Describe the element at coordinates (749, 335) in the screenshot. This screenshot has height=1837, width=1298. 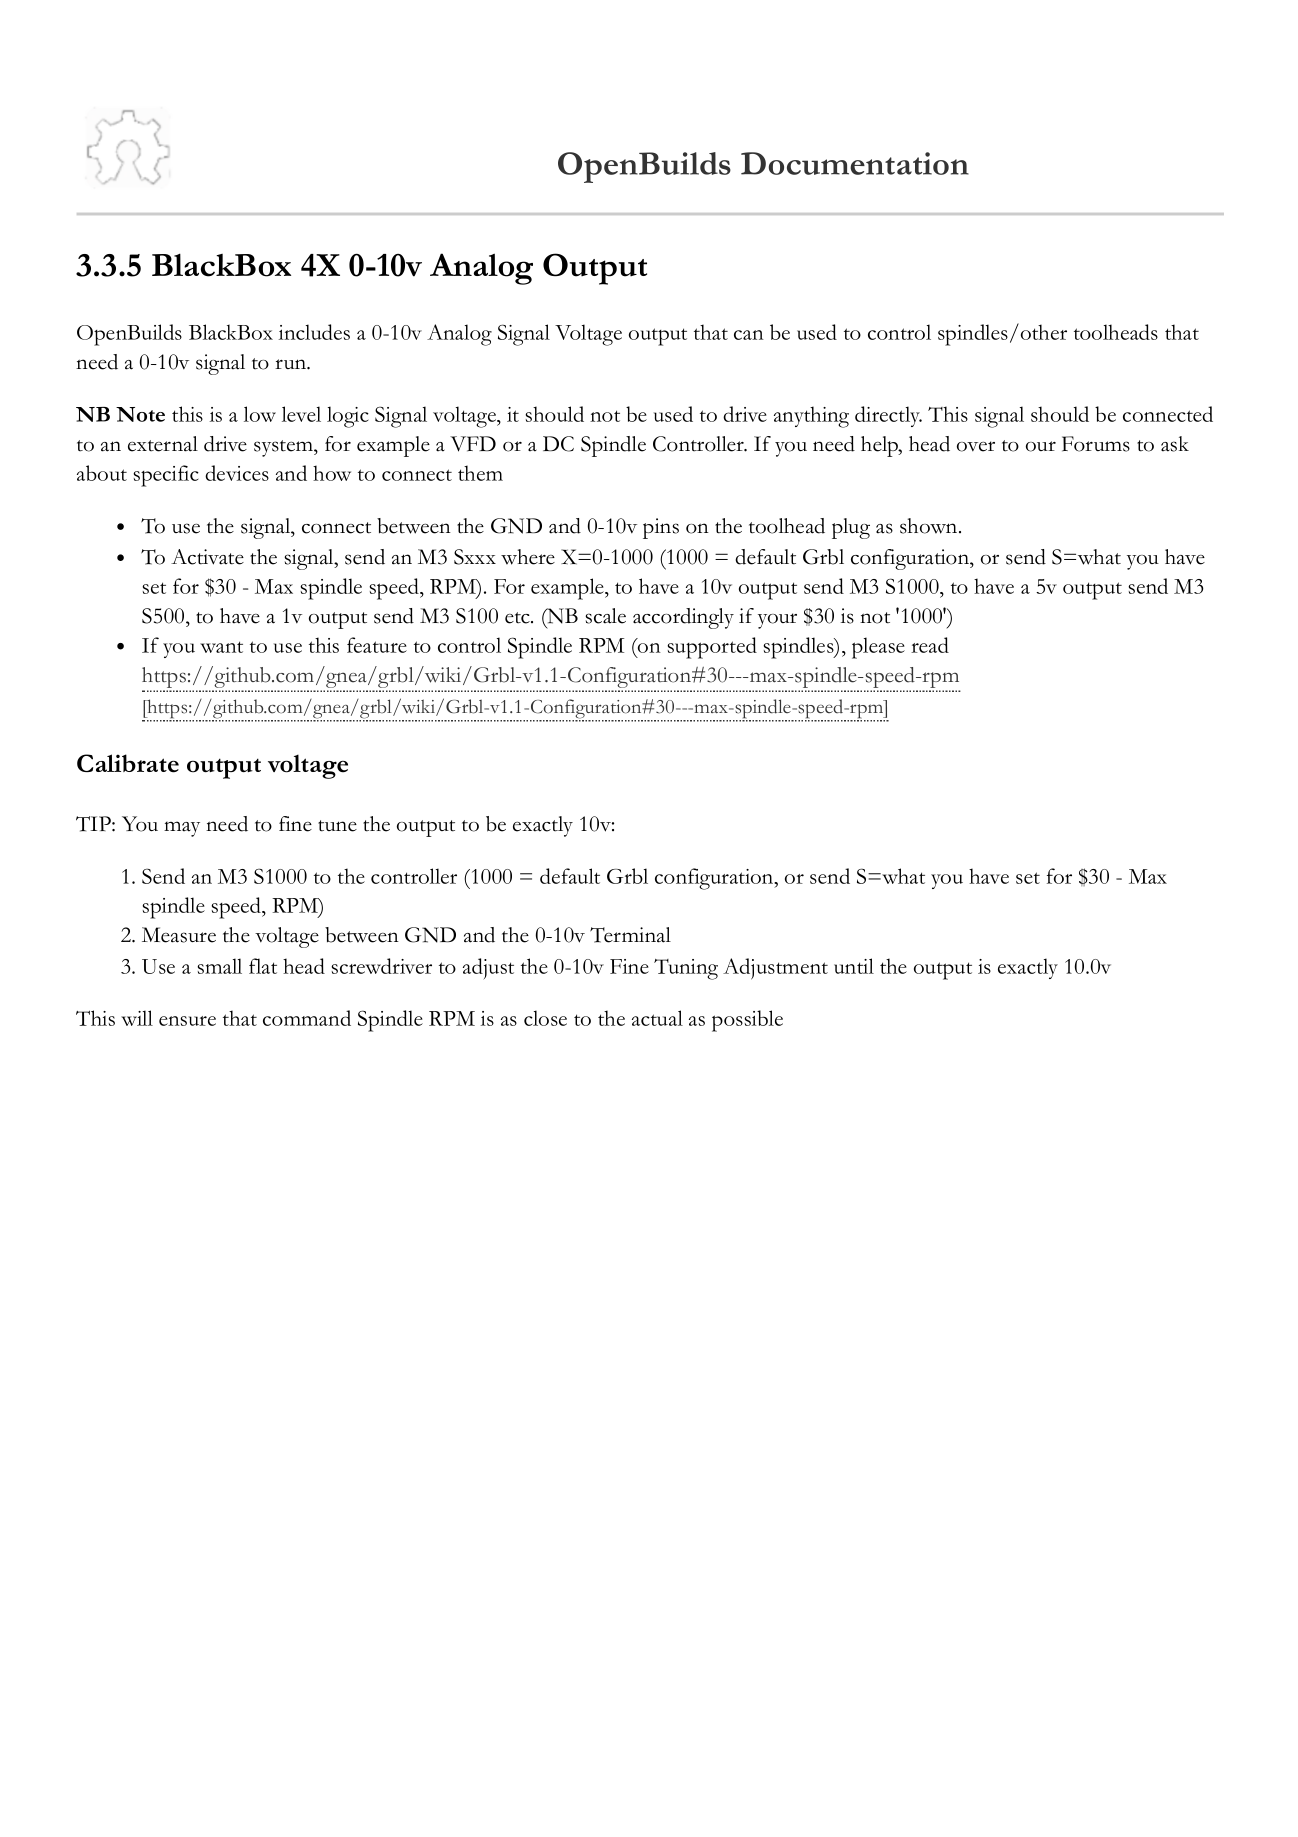
I see `can` at that location.
